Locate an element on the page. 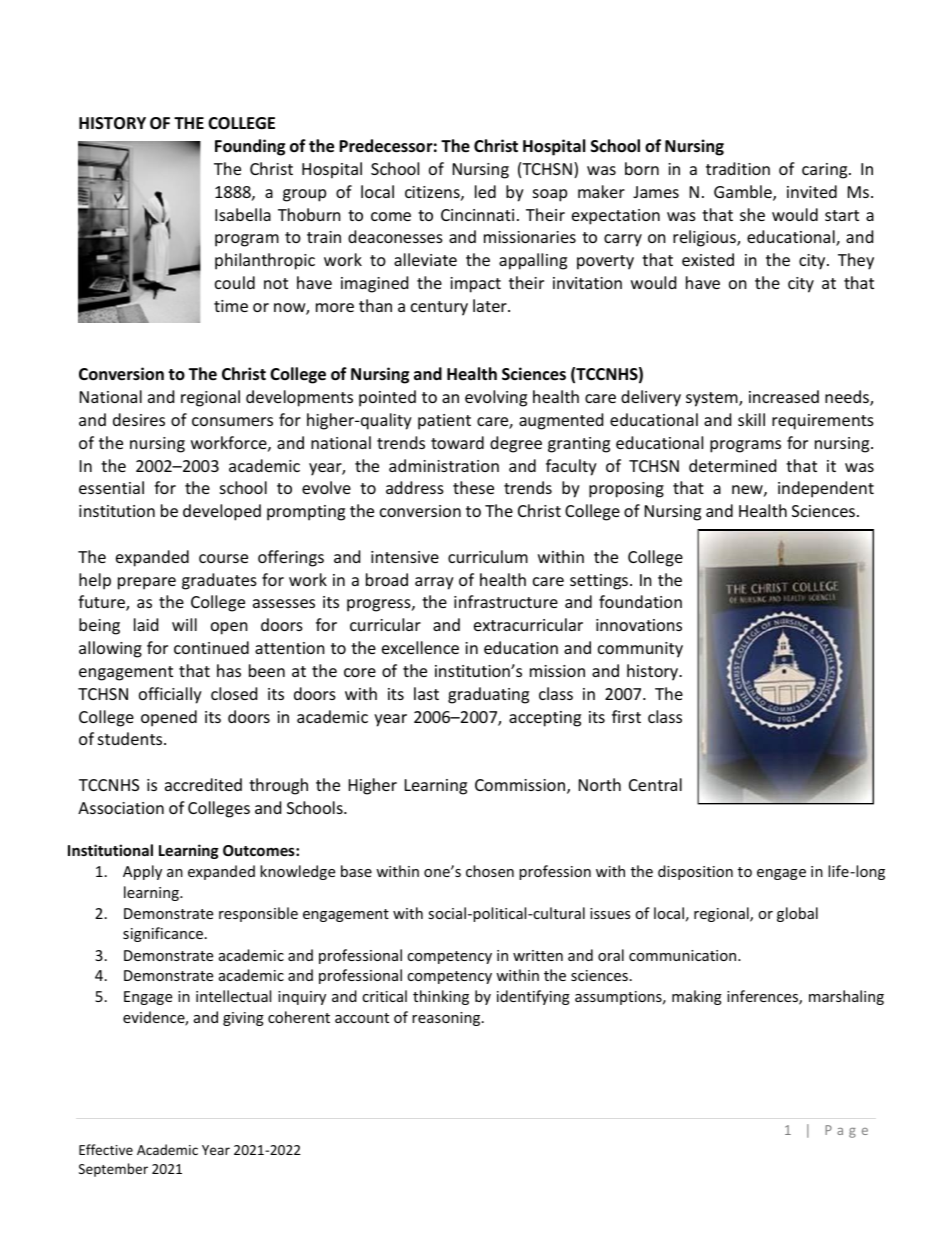 The image size is (952, 1233). inferences is located at coordinates (763, 997).
